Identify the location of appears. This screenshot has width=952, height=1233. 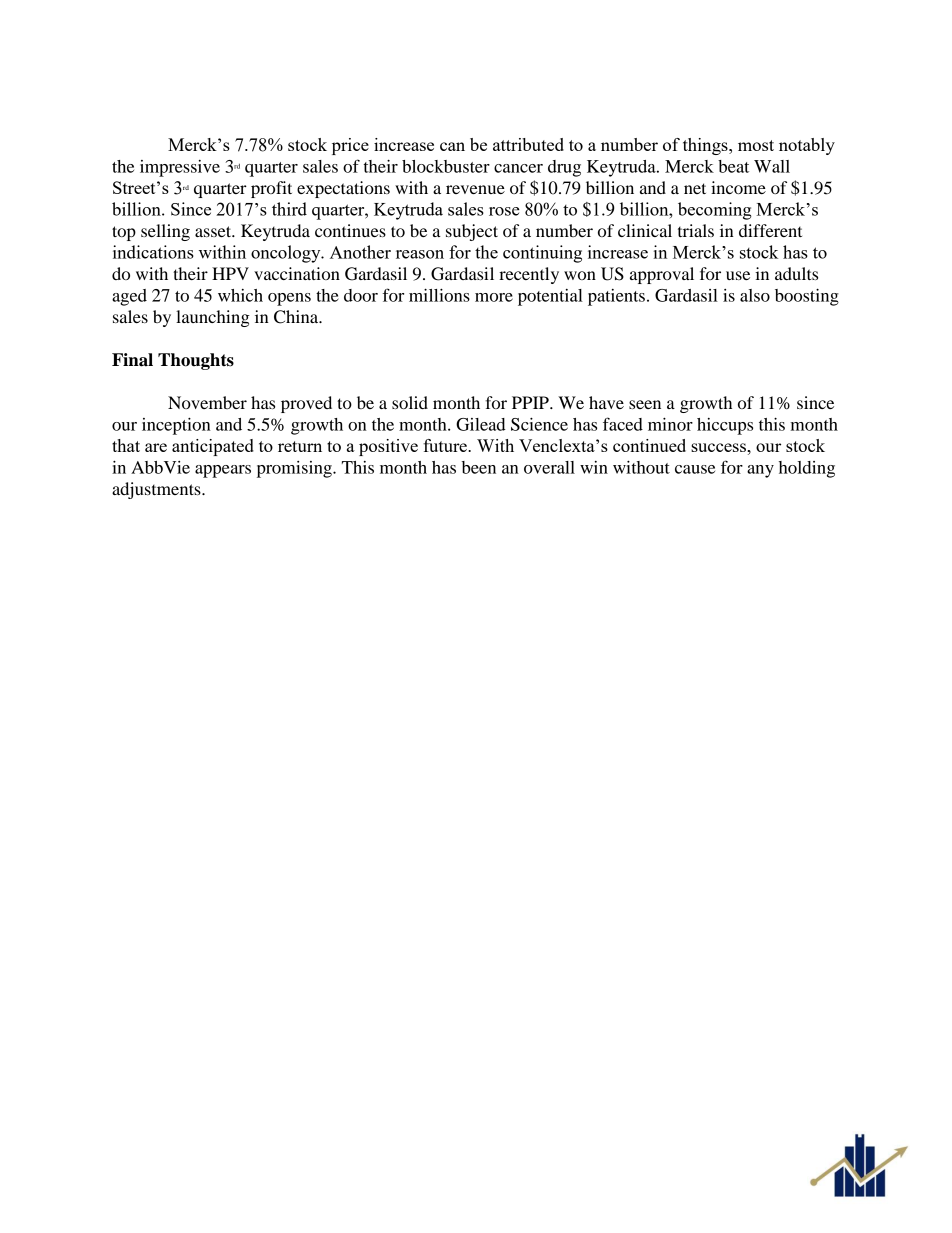
(223, 471).
